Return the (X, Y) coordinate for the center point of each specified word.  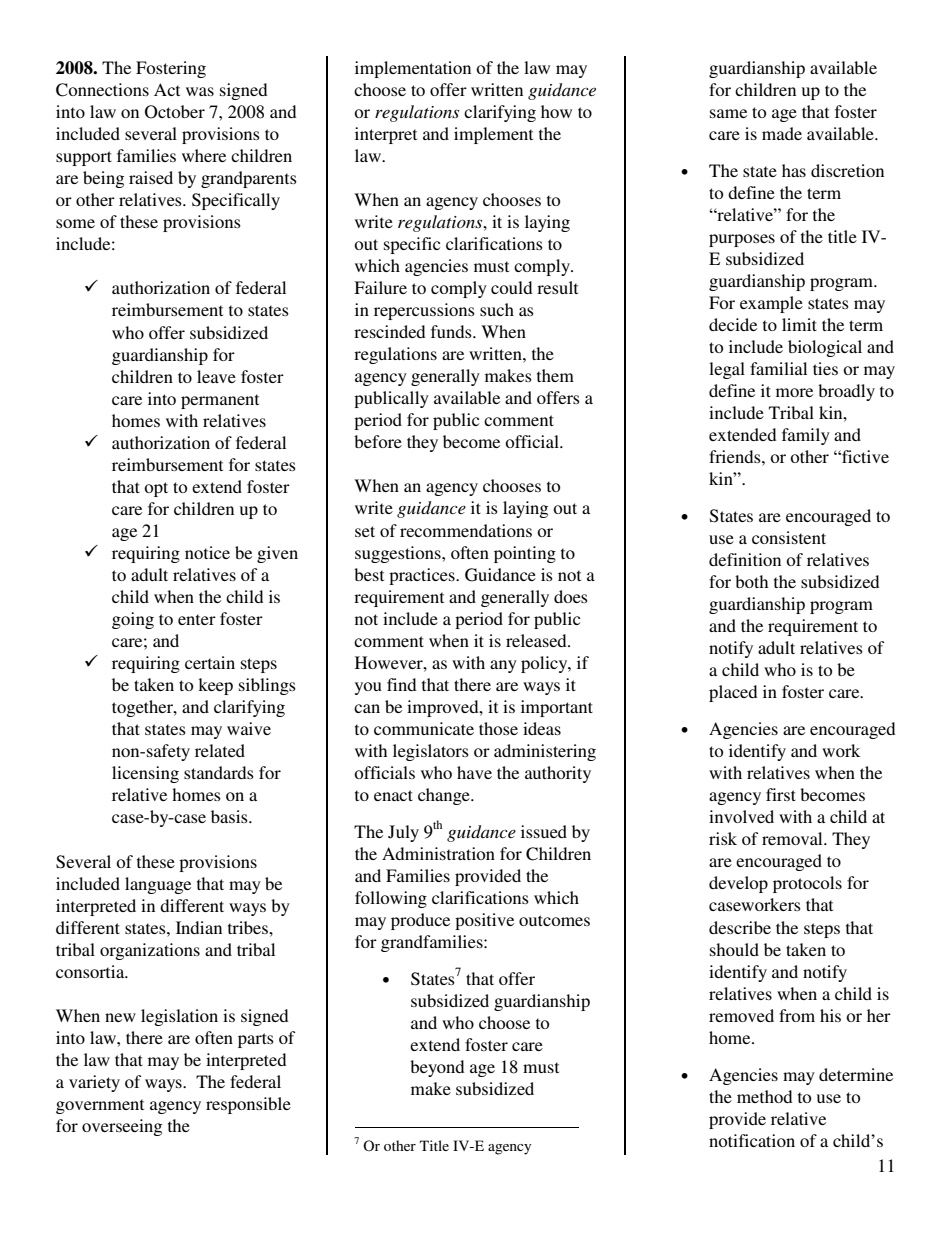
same (728, 113)
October (175, 112)
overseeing (122, 1127)
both (751, 581)
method (764, 1096)
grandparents (249, 179)
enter (197, 619)
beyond (437, 1068)
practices (423, 576)
